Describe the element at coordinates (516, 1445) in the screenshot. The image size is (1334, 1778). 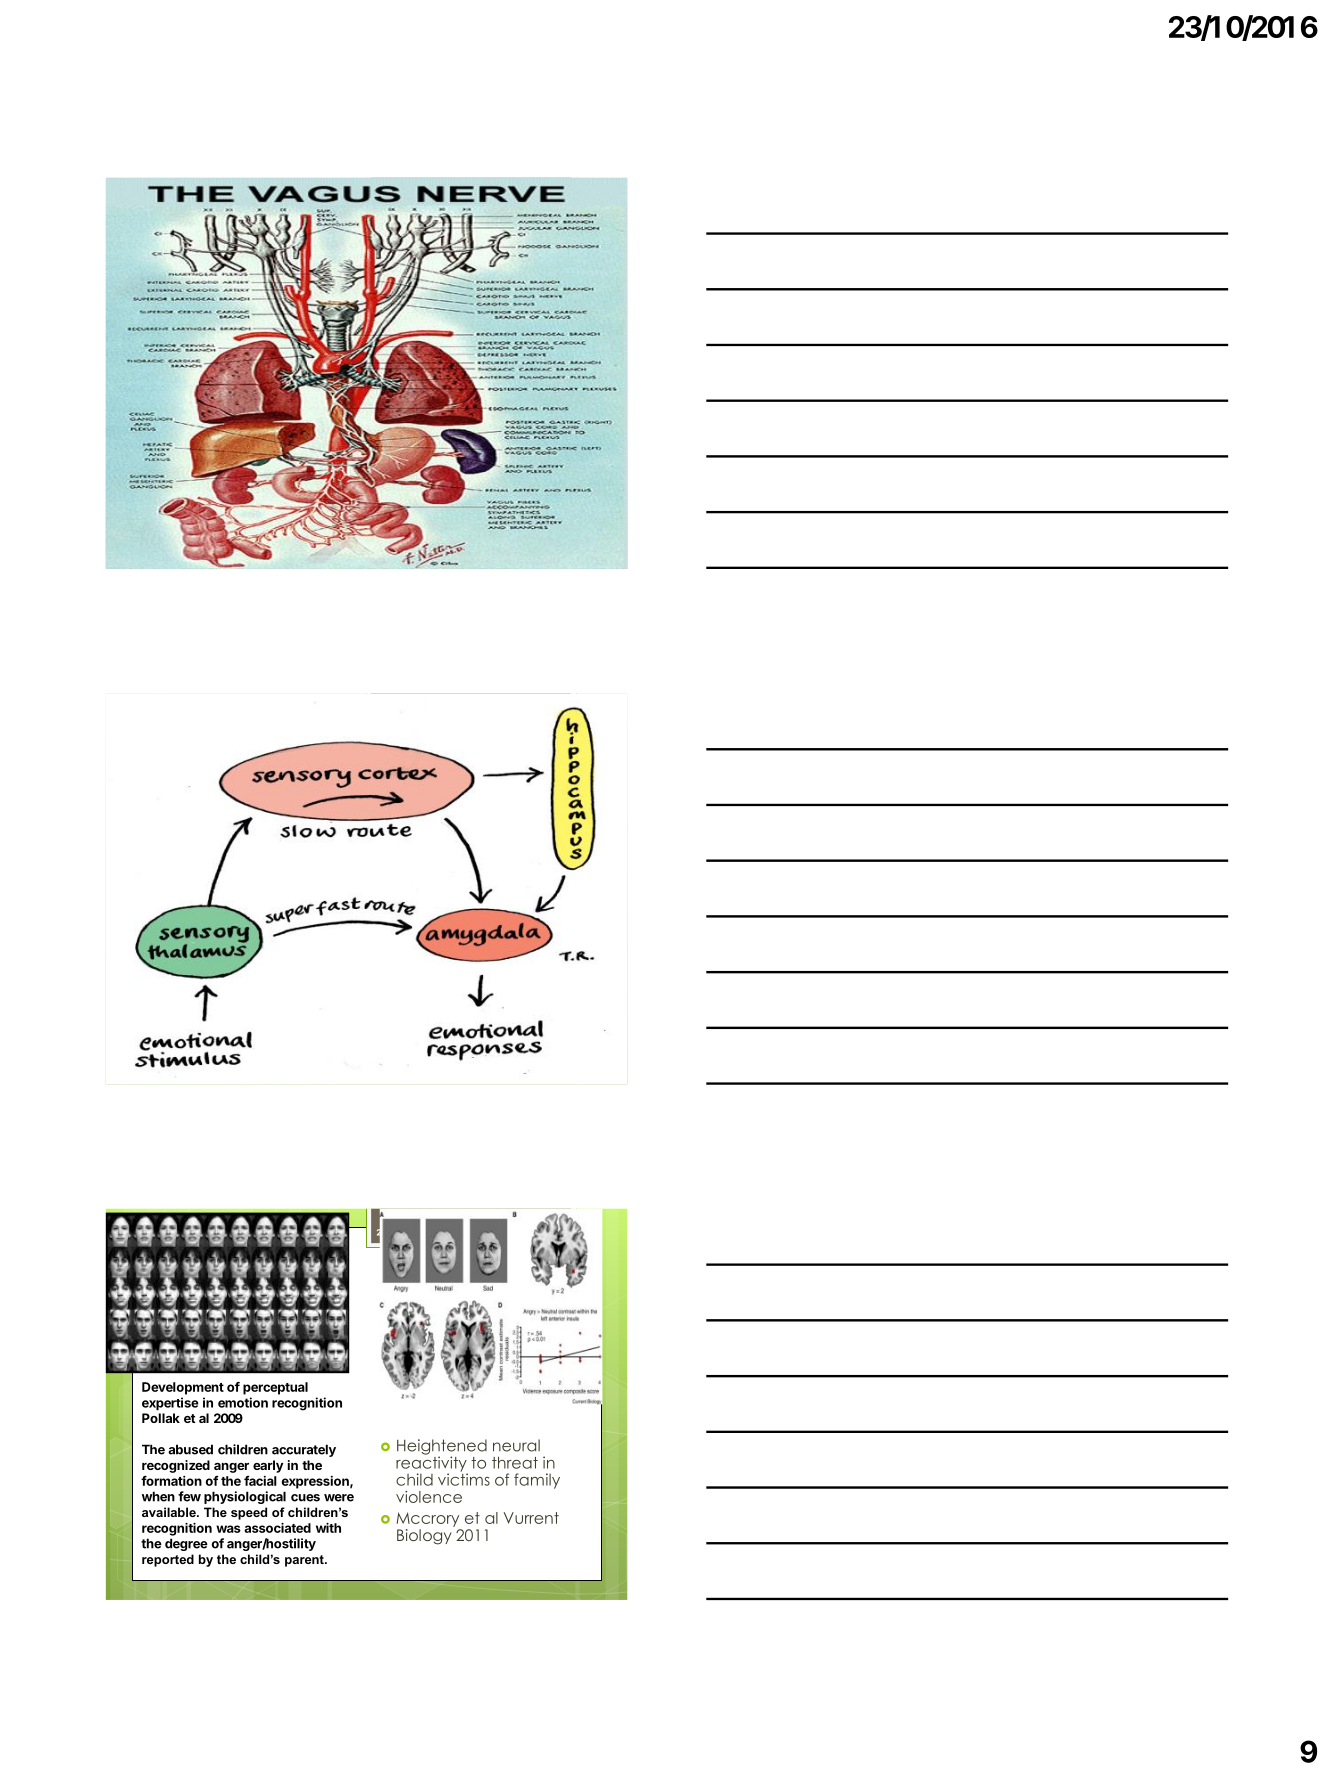
I see `neural` at that location.
